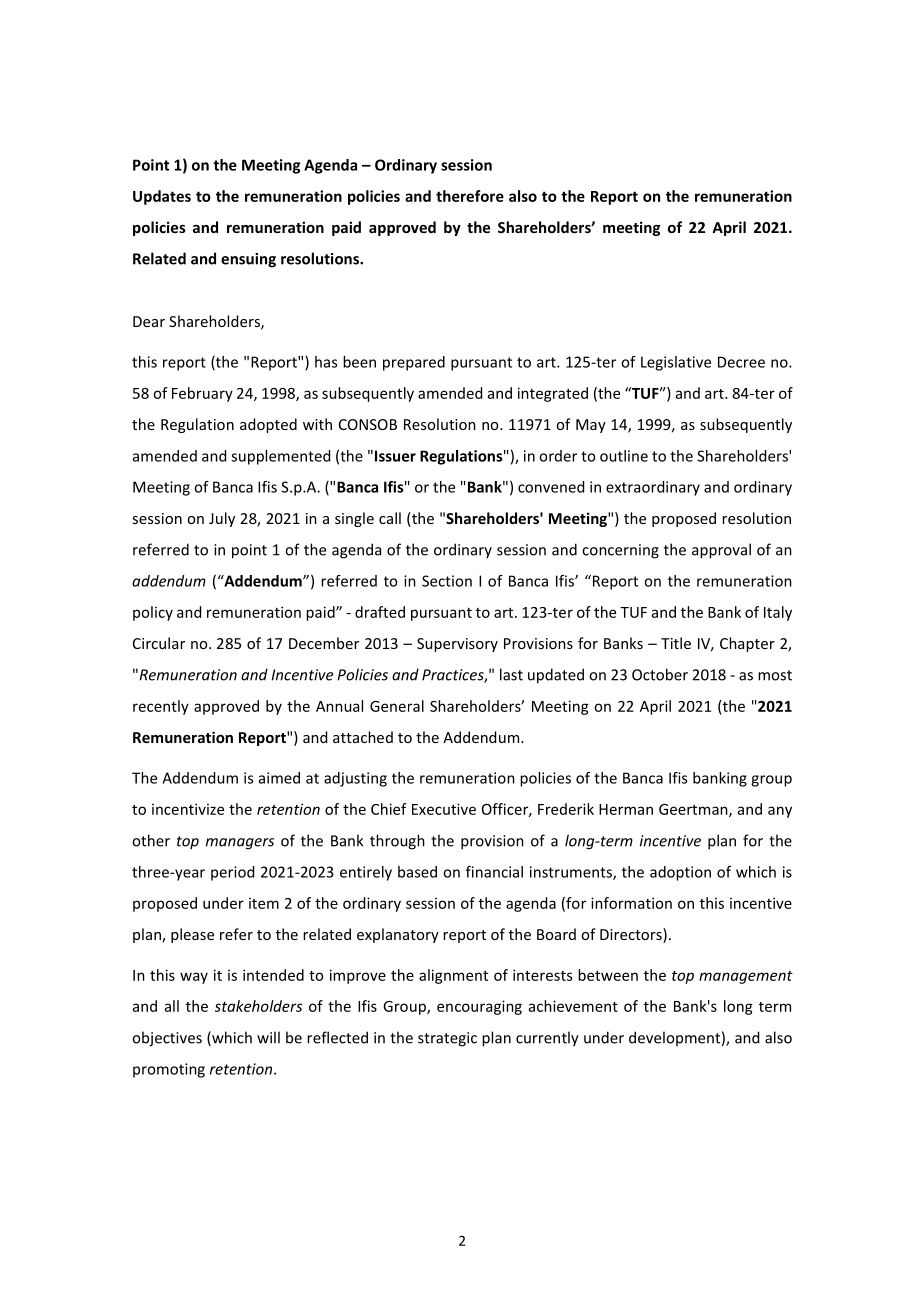 Image resolution: width=924 pixels, height=1308 pixels. What do you see at coordinates (279, 778) in the page?
I see `aimed` at bounding box center [279, 778].
